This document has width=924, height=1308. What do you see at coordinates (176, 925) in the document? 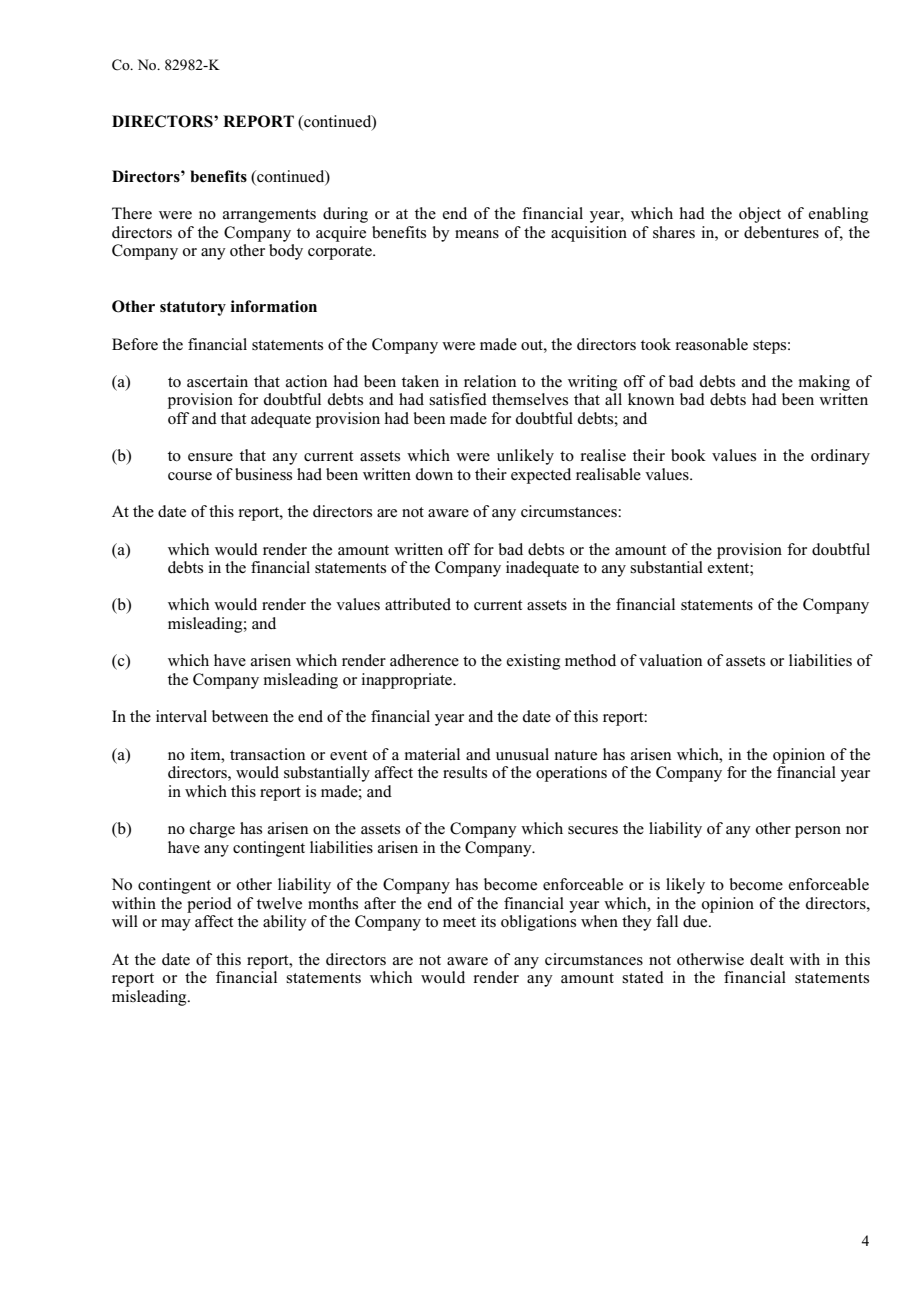
I see `may` at bounding box center [176, 925].
